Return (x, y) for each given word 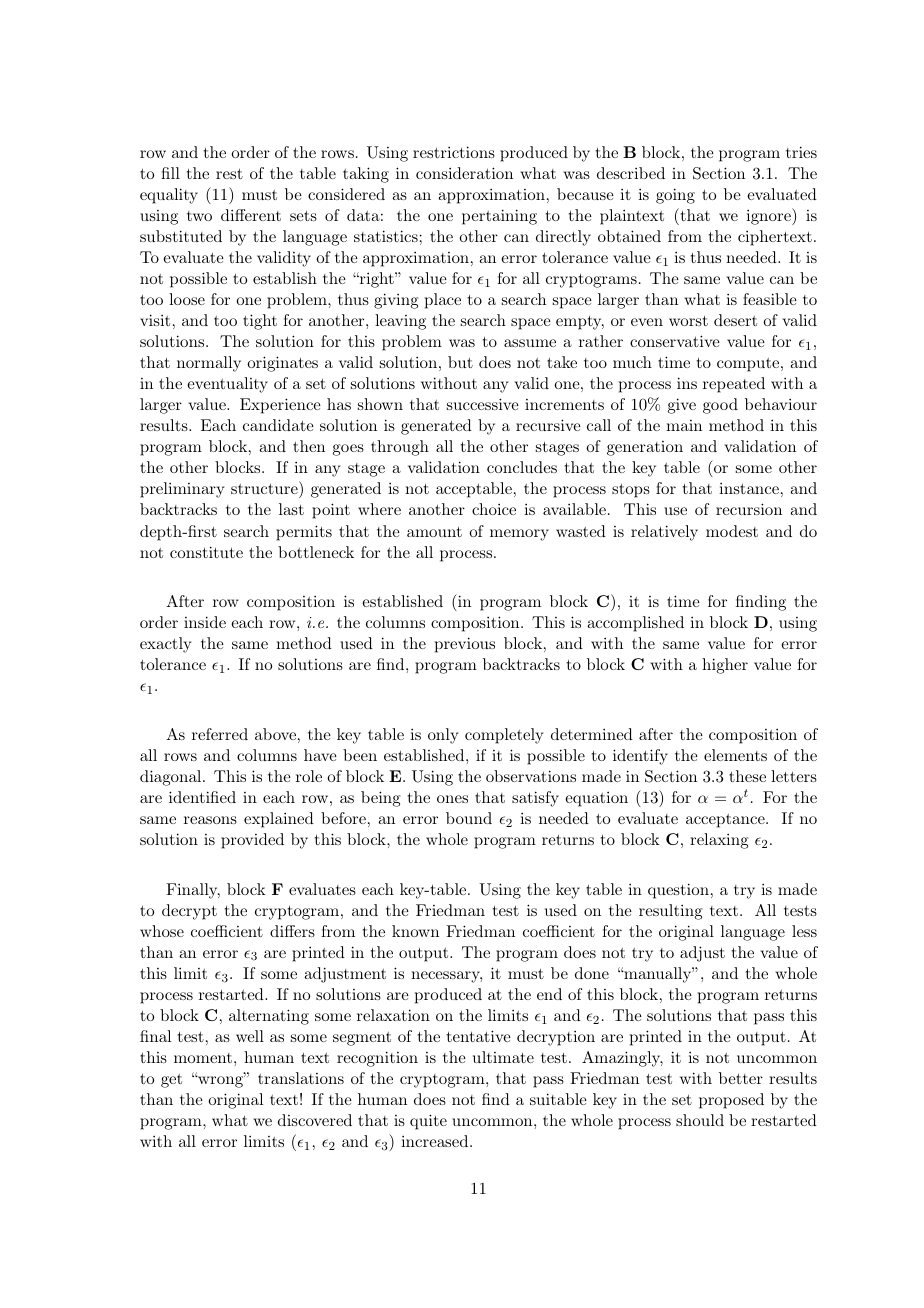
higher (725, 666)
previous (465, 645)
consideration (464, 173)
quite (428, 1122)
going (675, 196)
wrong (220, 1081)
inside (205, 622)
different (251, 215)
